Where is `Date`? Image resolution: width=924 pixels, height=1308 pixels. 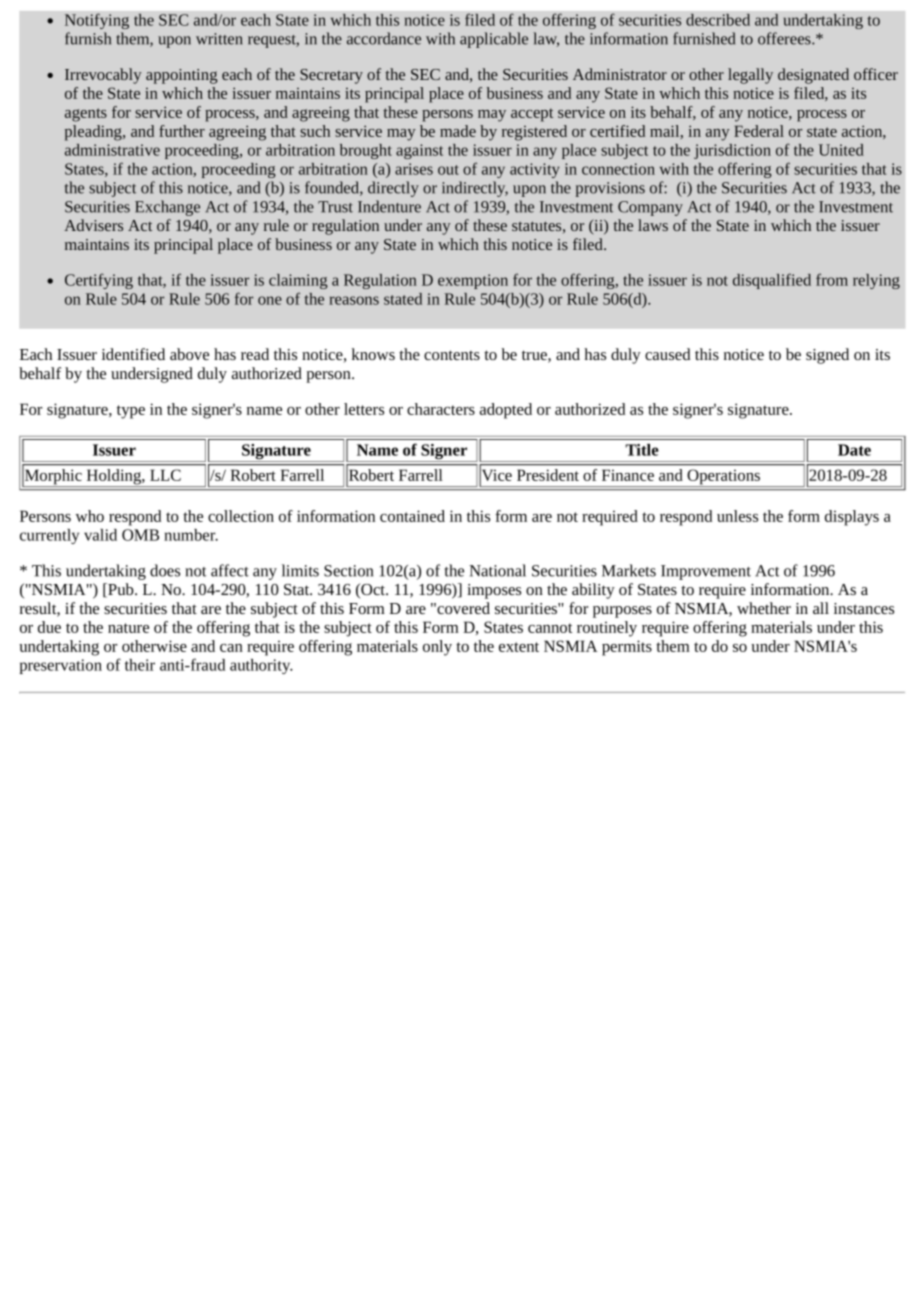
Date is located at coordinates (854, 450).
